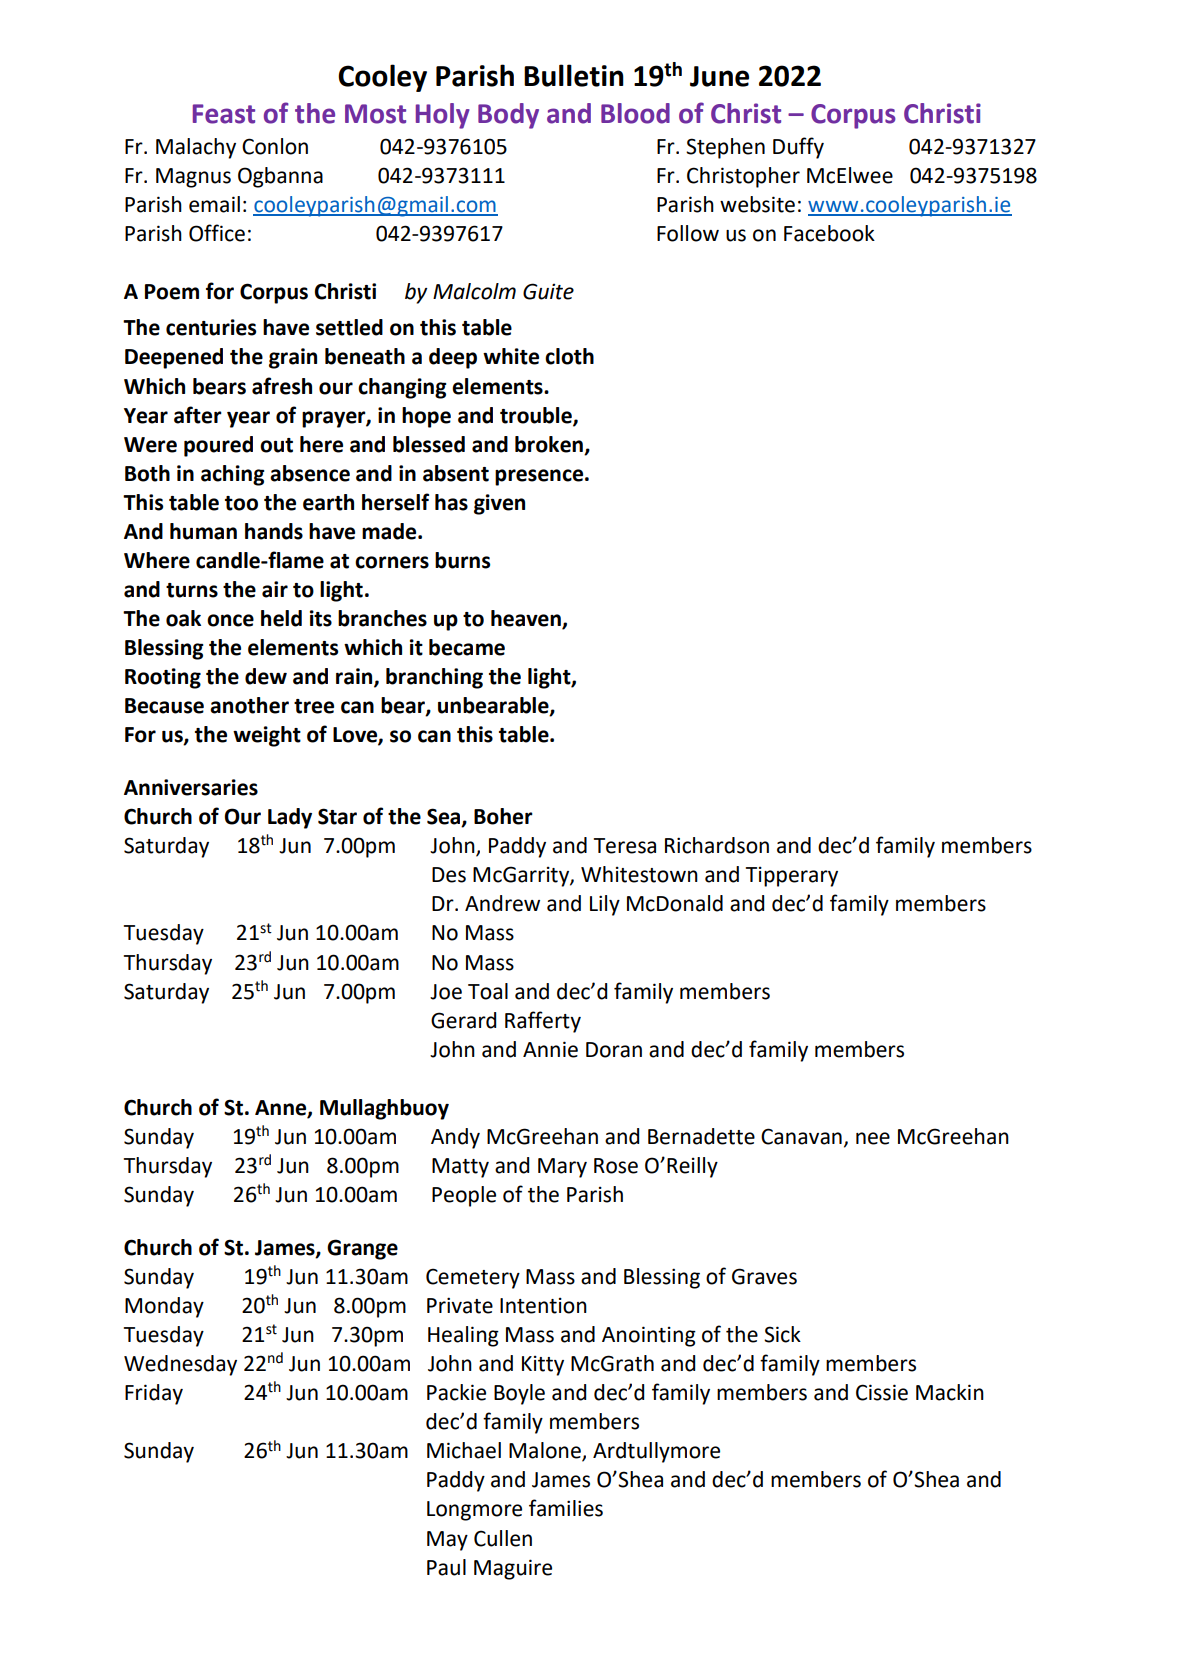 The image size is (1180, 1669). I want to click on Feast, so click(224, 114).
